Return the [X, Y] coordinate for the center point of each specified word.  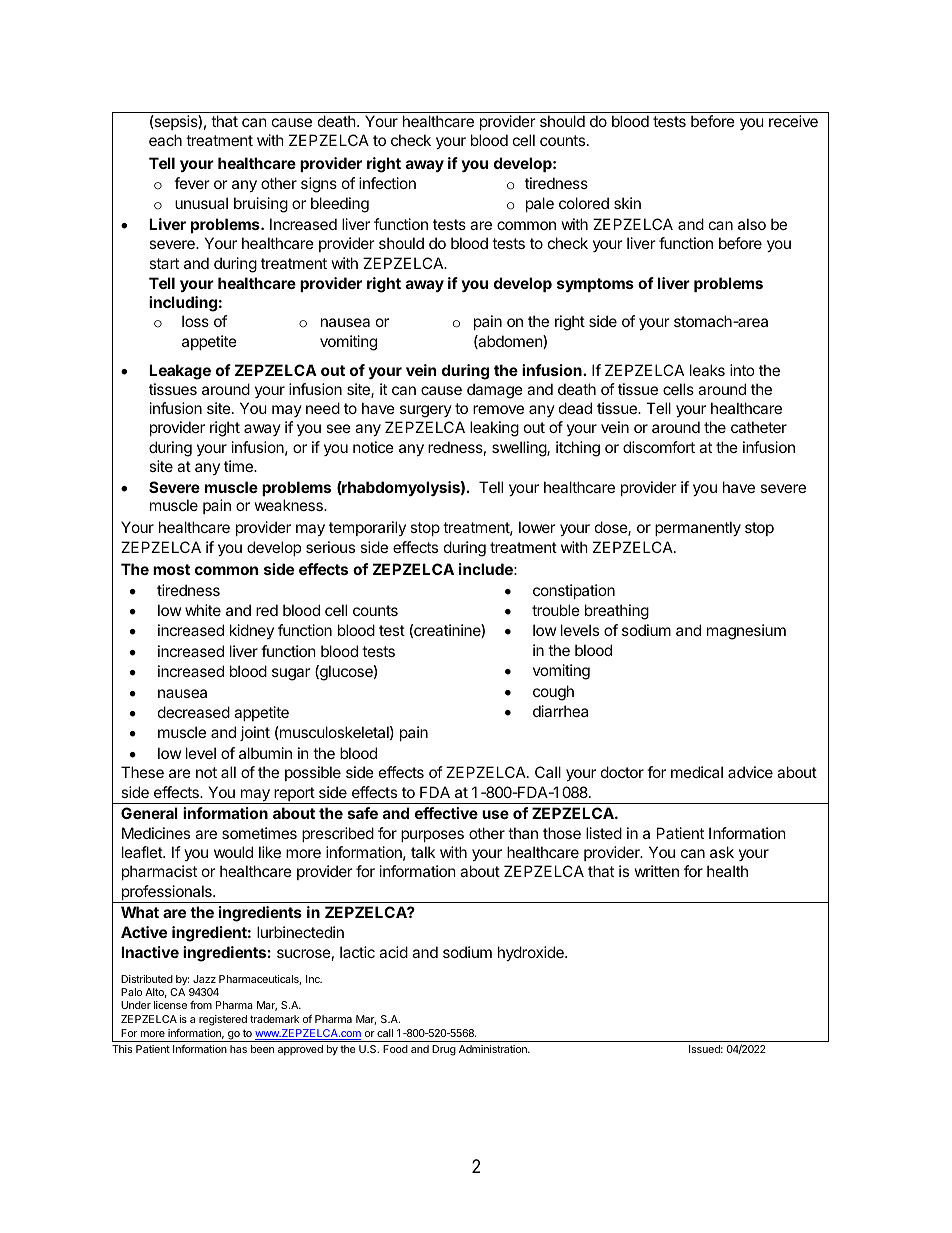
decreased [194, 712]
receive [793, 121]
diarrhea [560, 711]
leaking [494, 429]
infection [387, 183]
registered [223, 1020]
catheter [759, 427]
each [165, 140]
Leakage [180, 372]
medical [697, 772]
